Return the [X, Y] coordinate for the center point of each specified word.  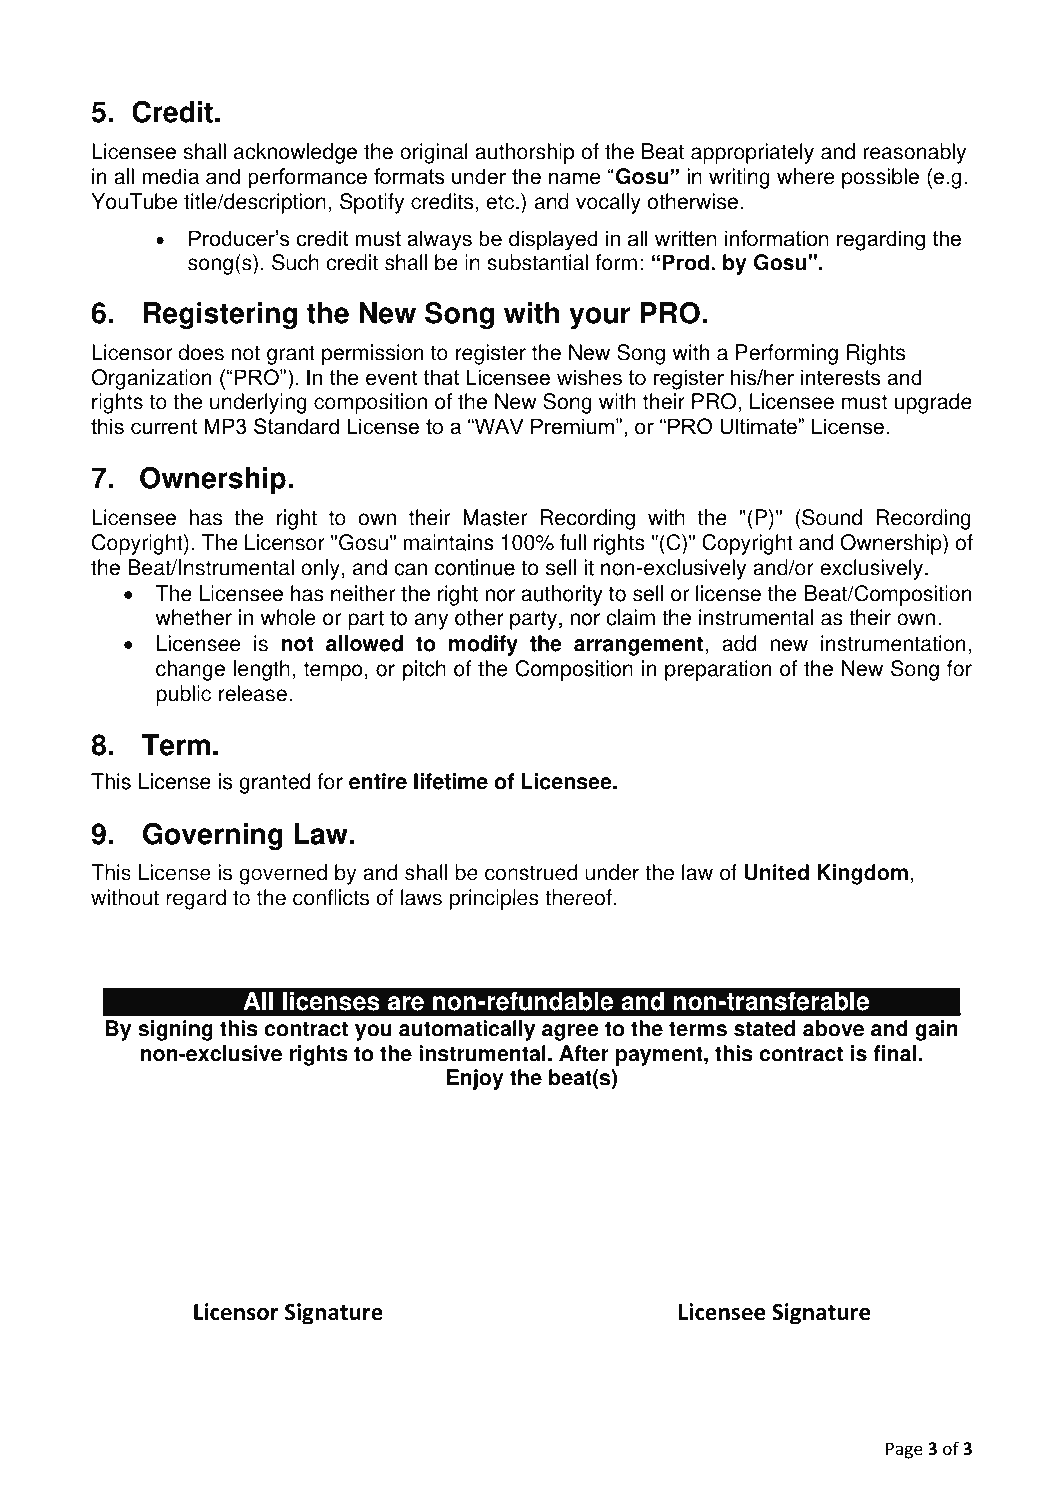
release [253, 693]
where [806, 176]
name [575, 178]
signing [175, 1030]
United [777, 872]
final [894, 1053]
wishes [589, 377]
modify [483, 645]
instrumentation [893, 643]
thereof [579, 897]
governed [283, 874]
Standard [296, 426]
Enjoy [475, 1079]
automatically [467, 1030]
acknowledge [295, 153]
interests [840, 377]
